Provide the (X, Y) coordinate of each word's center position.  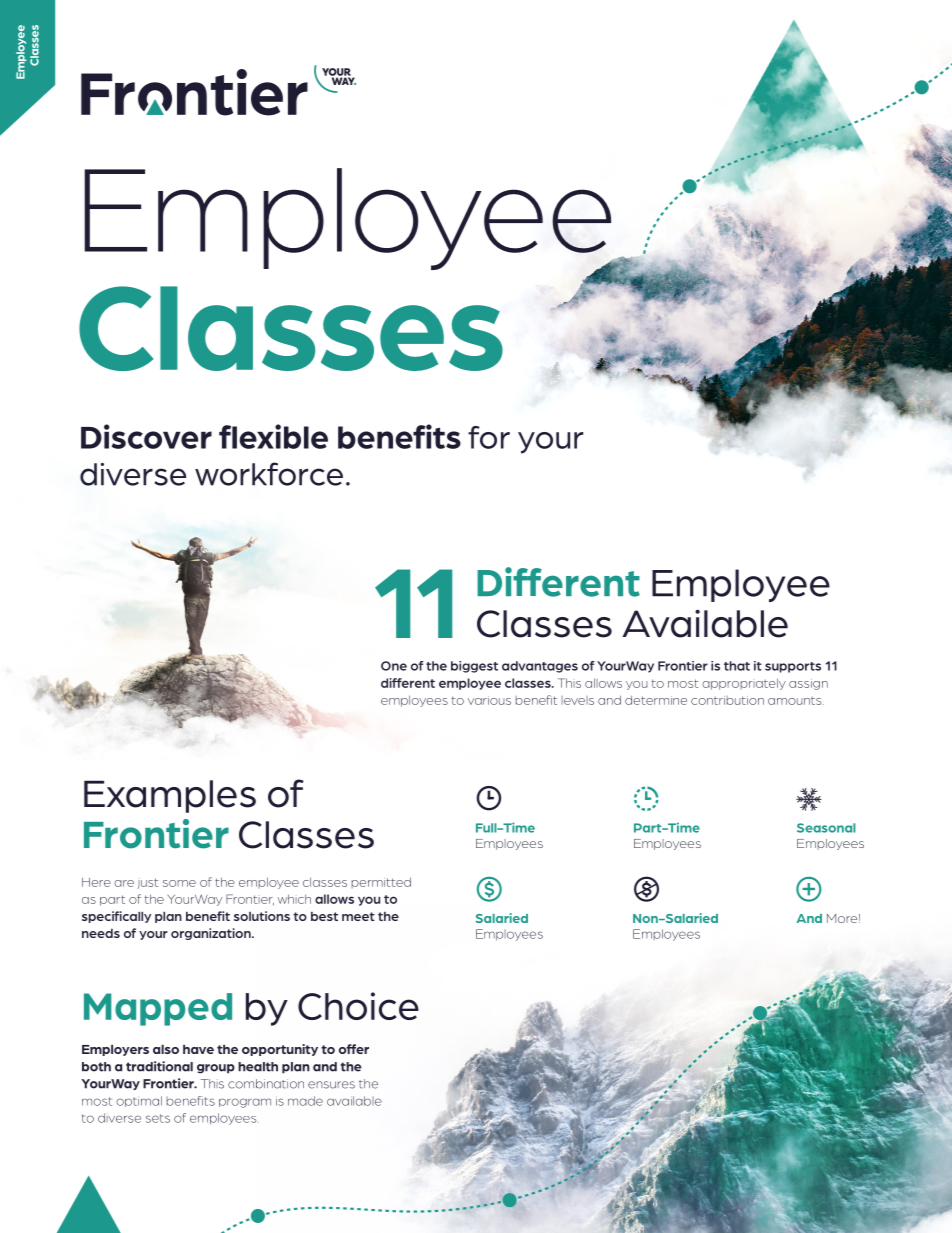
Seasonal (826, 828)
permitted (381, 882)
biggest (474, 667)
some (179, 883)
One (394, 666)
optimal (139, 1101)
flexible (273, 436)
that (737, 666)
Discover (146, 436)
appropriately (744, 684)
